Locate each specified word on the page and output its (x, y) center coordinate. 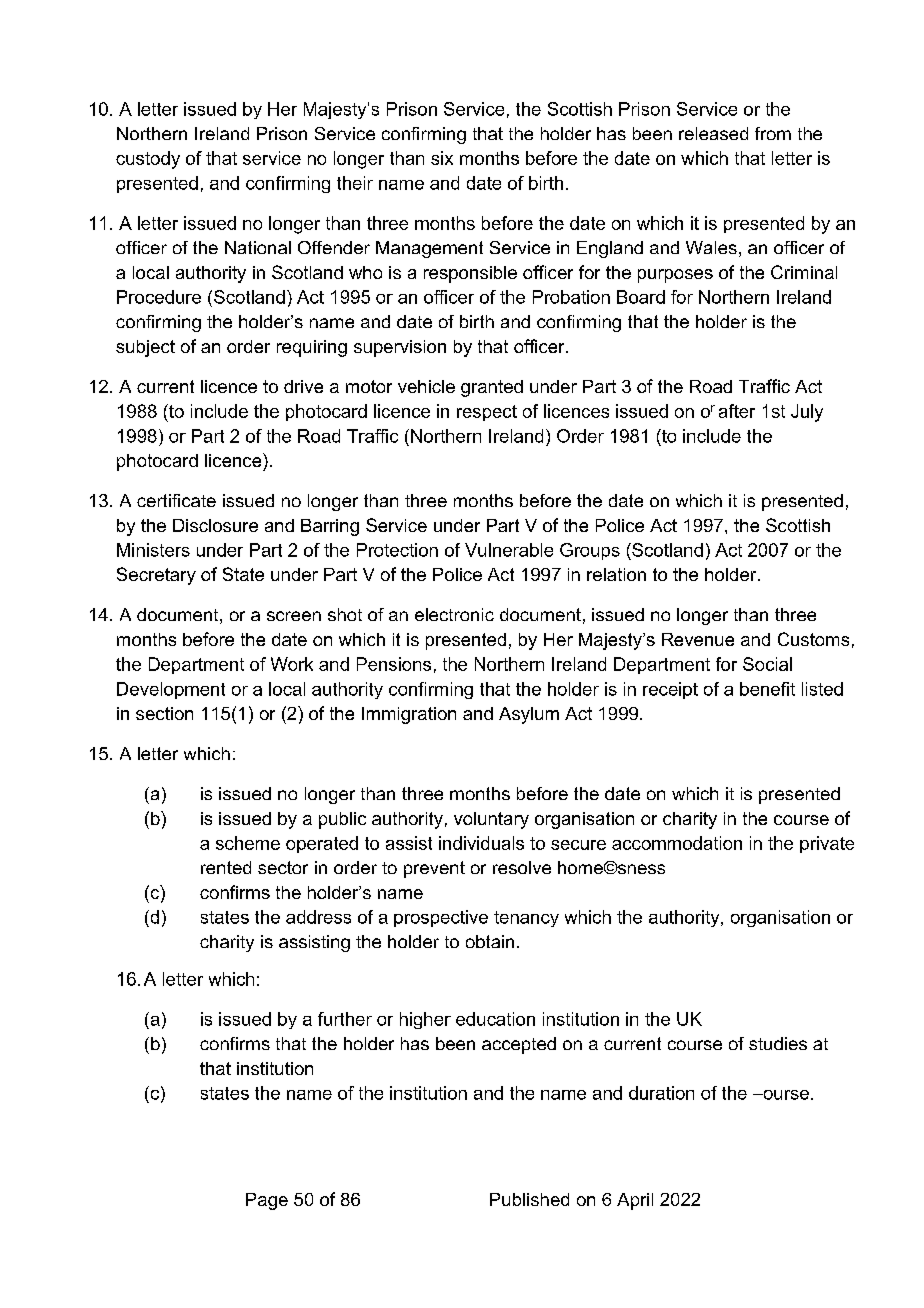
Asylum (529, 715)
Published (529, 1199)
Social (767, 664)
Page (267, 1201)
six (442, 158)
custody (148, 160)
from (773, 133)
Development (171, 690)
